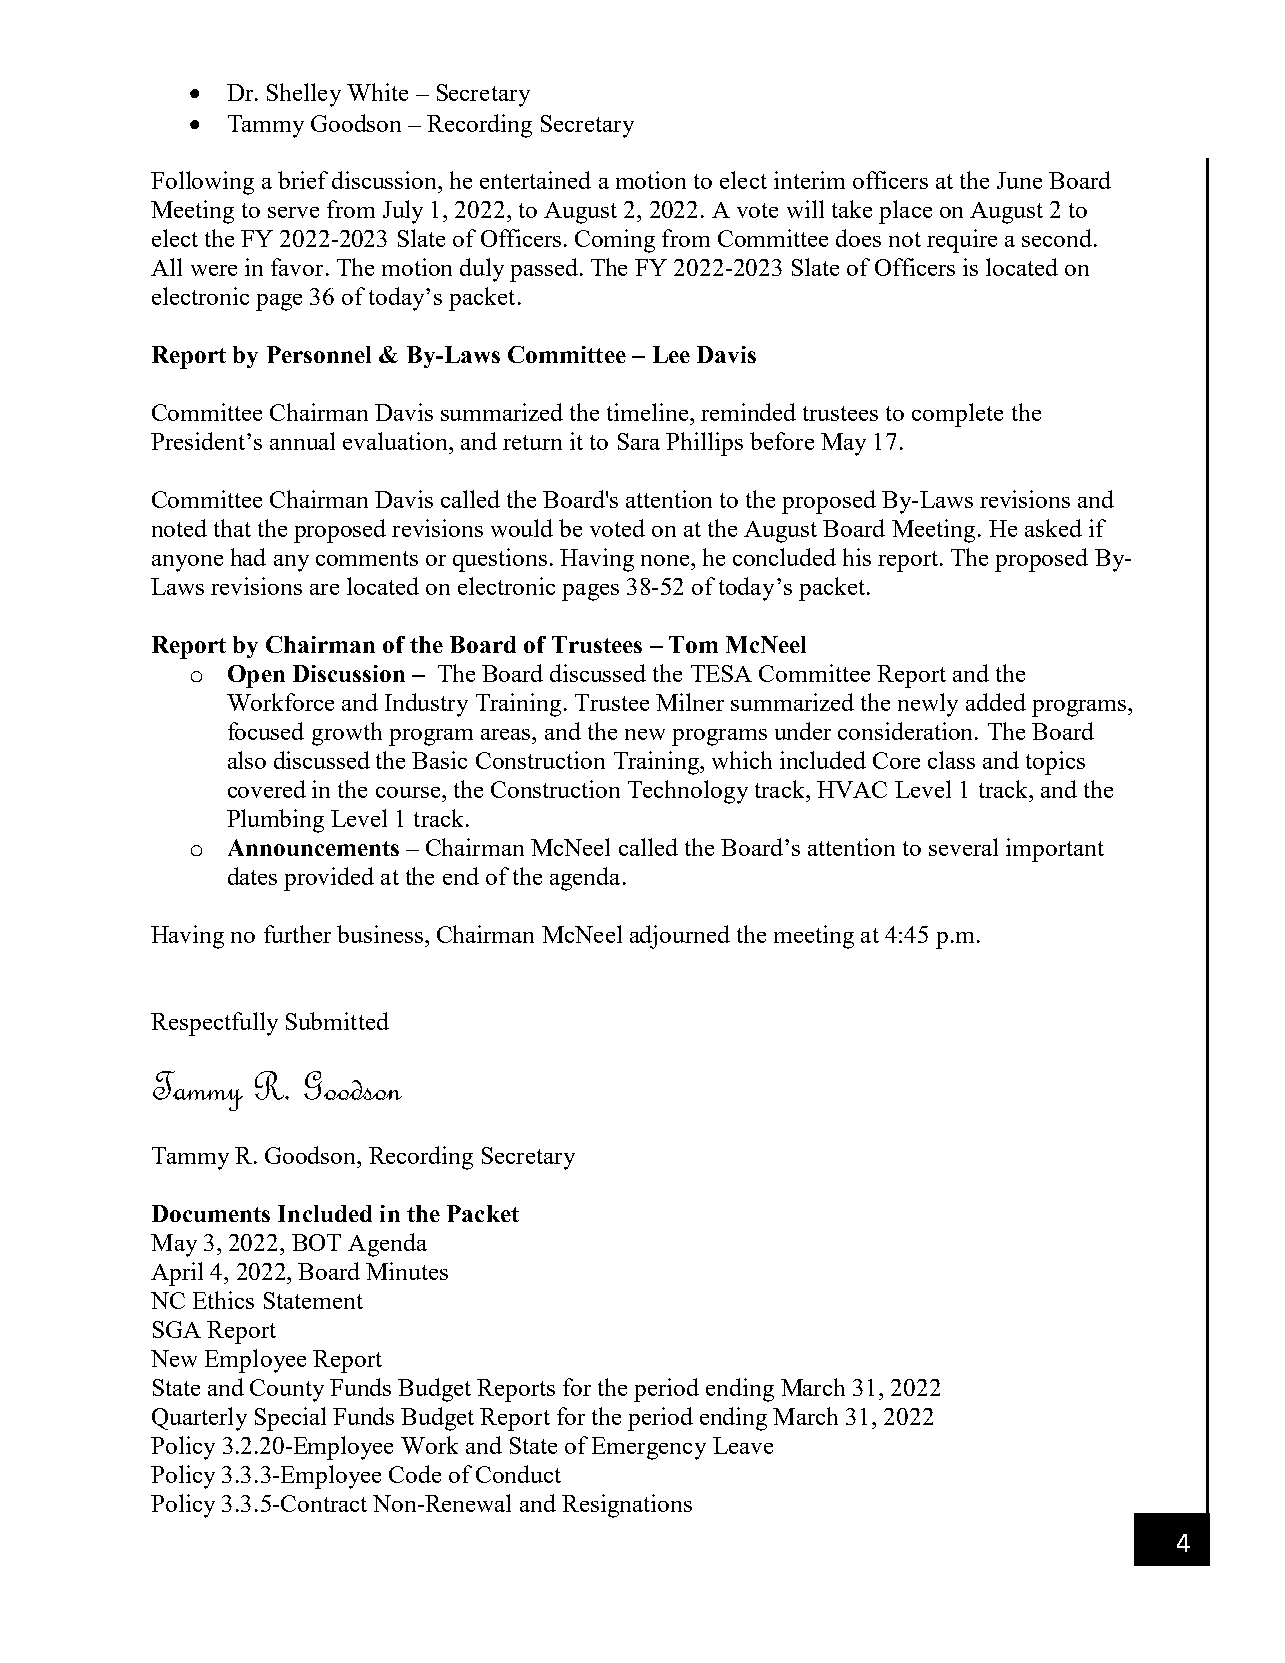  I want to click on entertained, so click(535, 180).
